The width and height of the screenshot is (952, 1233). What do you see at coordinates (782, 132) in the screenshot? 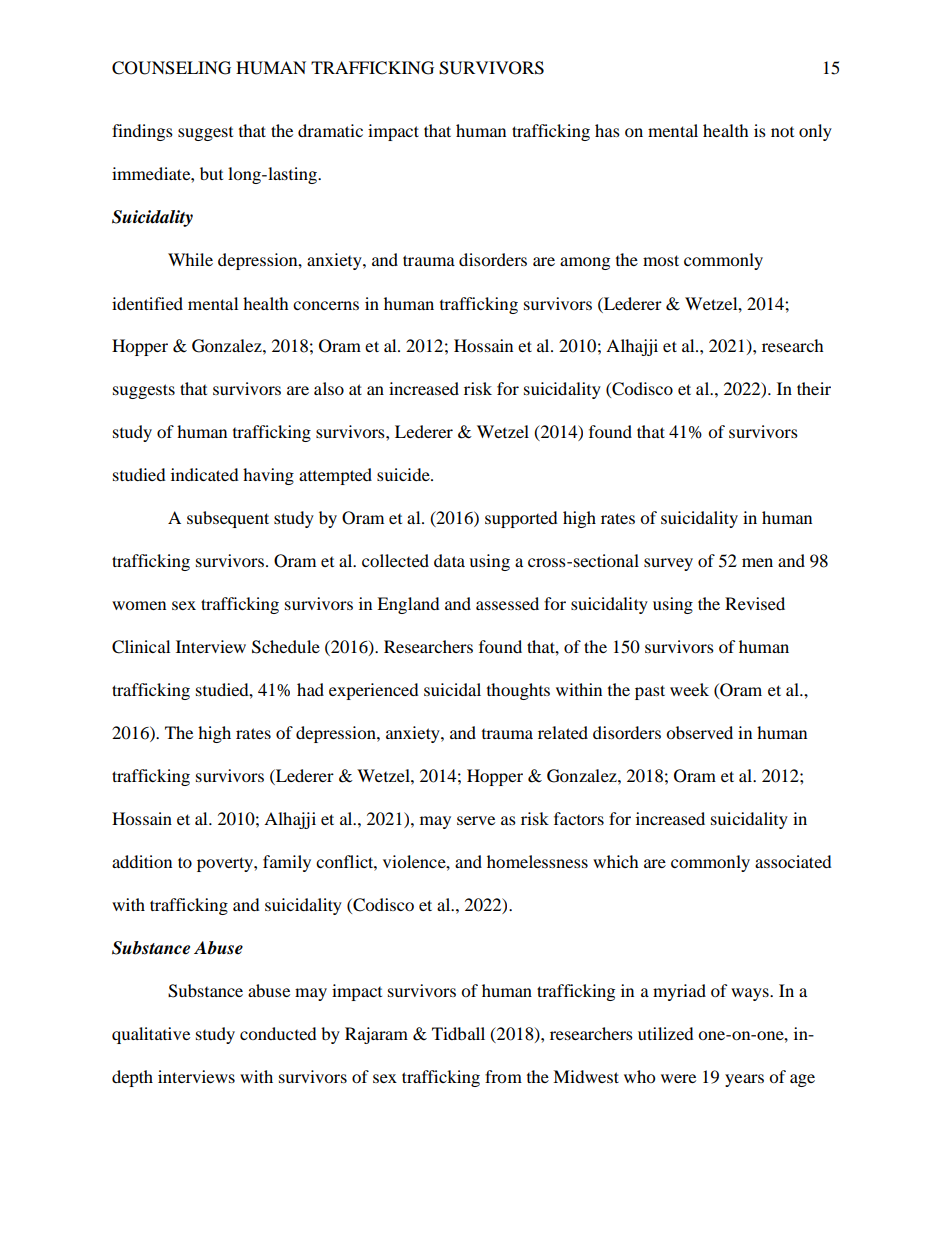
I see `not` at bounding box center [782, 132].
